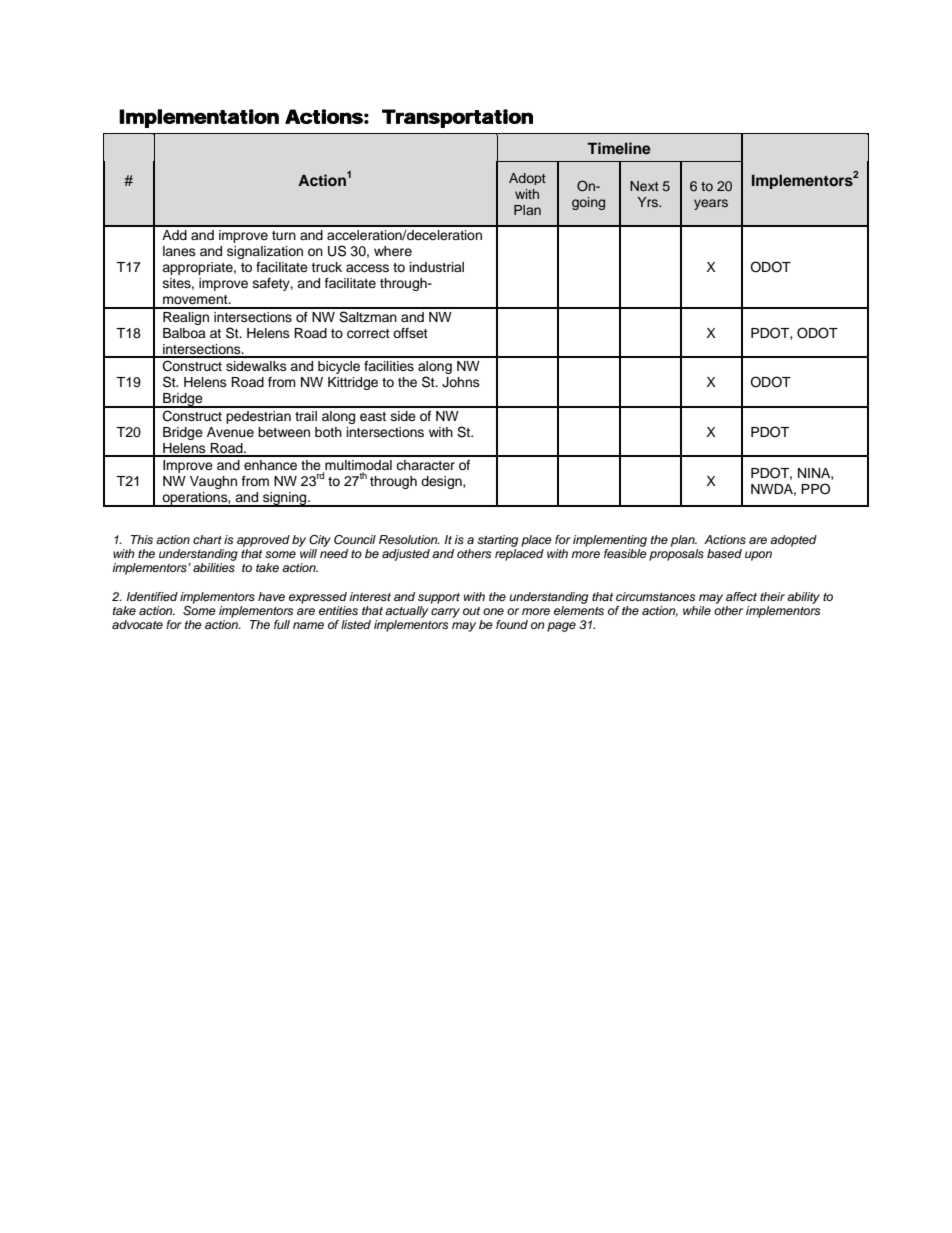  What do you see at coordinates (711, 204) in the screenshot?
I see `years` at bounding box center [711, 204].
